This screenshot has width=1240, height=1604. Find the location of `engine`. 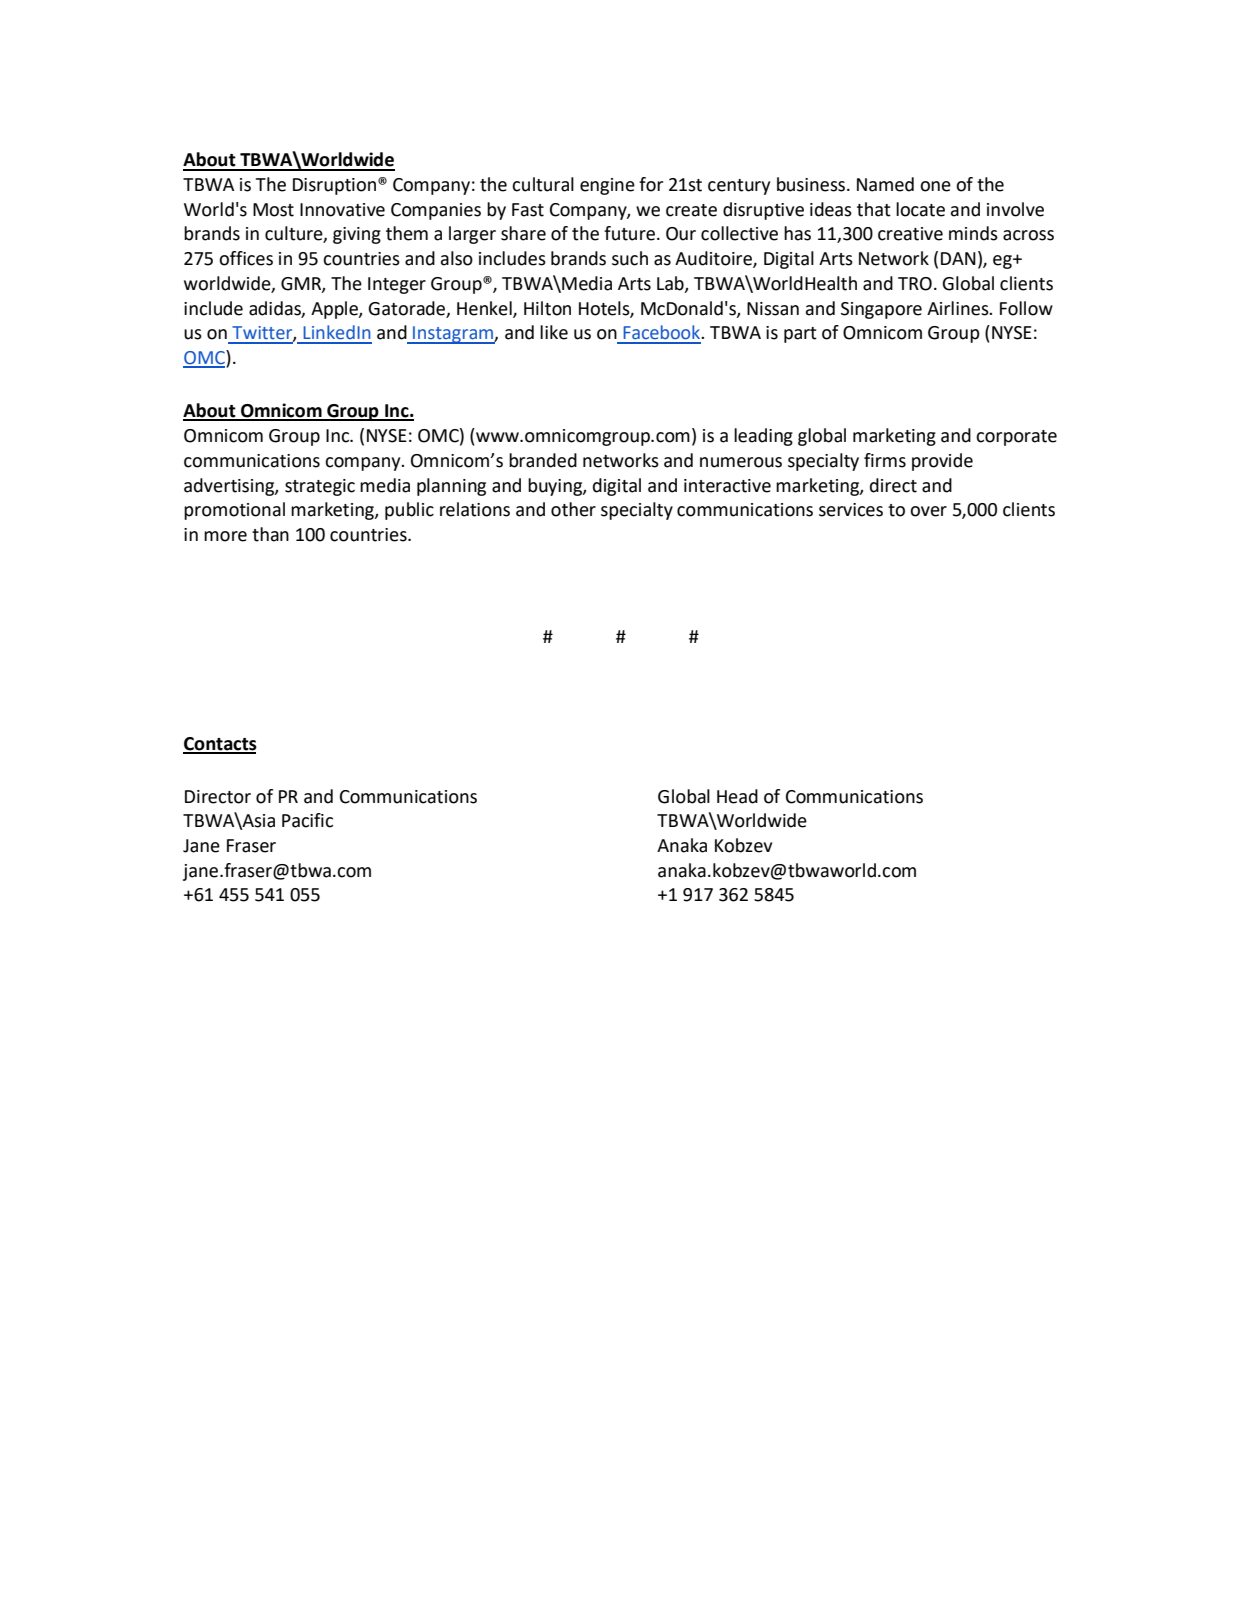

engine is located at coordinates (607, 186).
